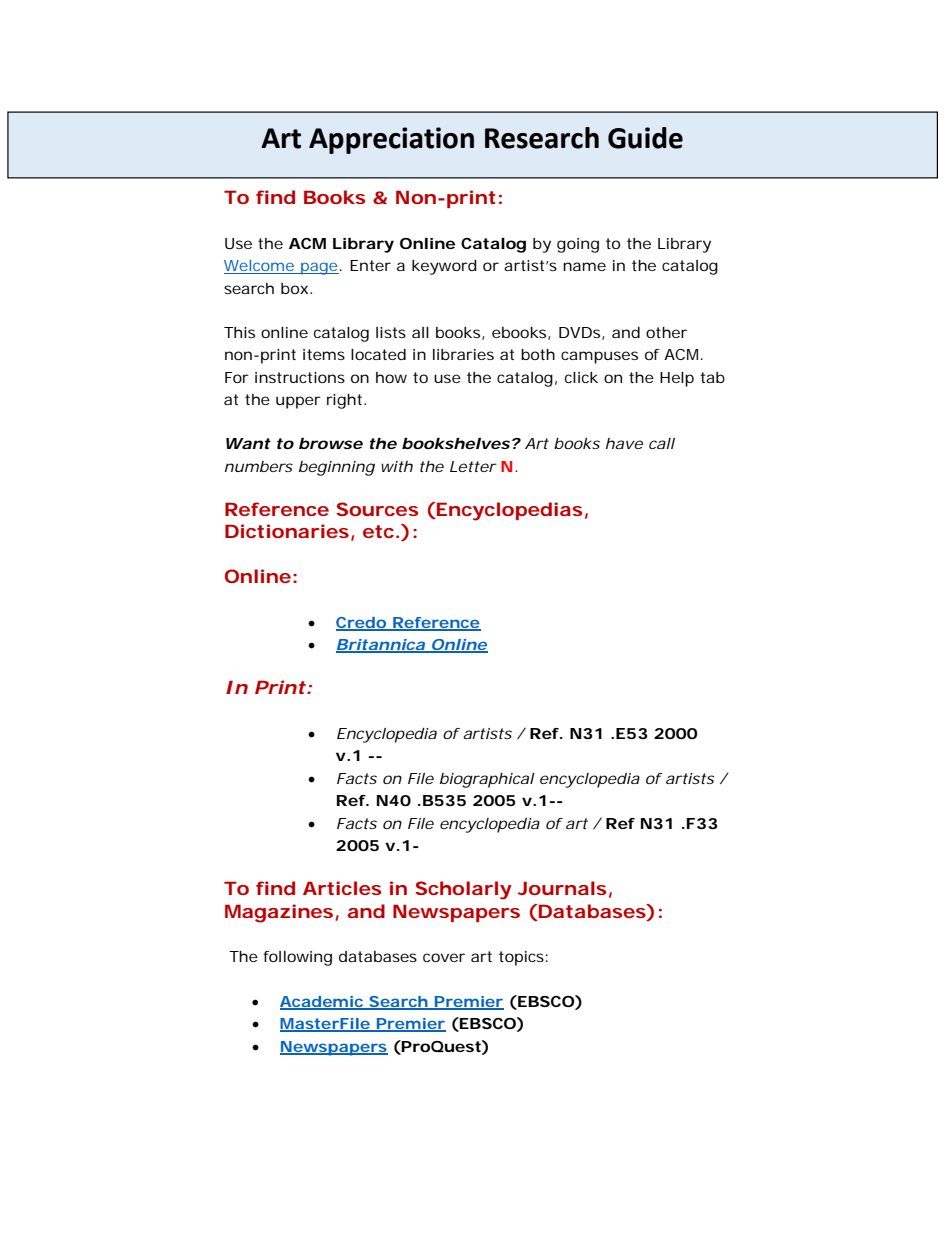 The width and height of the image is (952, 1233). What do you see at coordinates (297, 958) in the image?
I see `following` at bounding box center [297, 958].
